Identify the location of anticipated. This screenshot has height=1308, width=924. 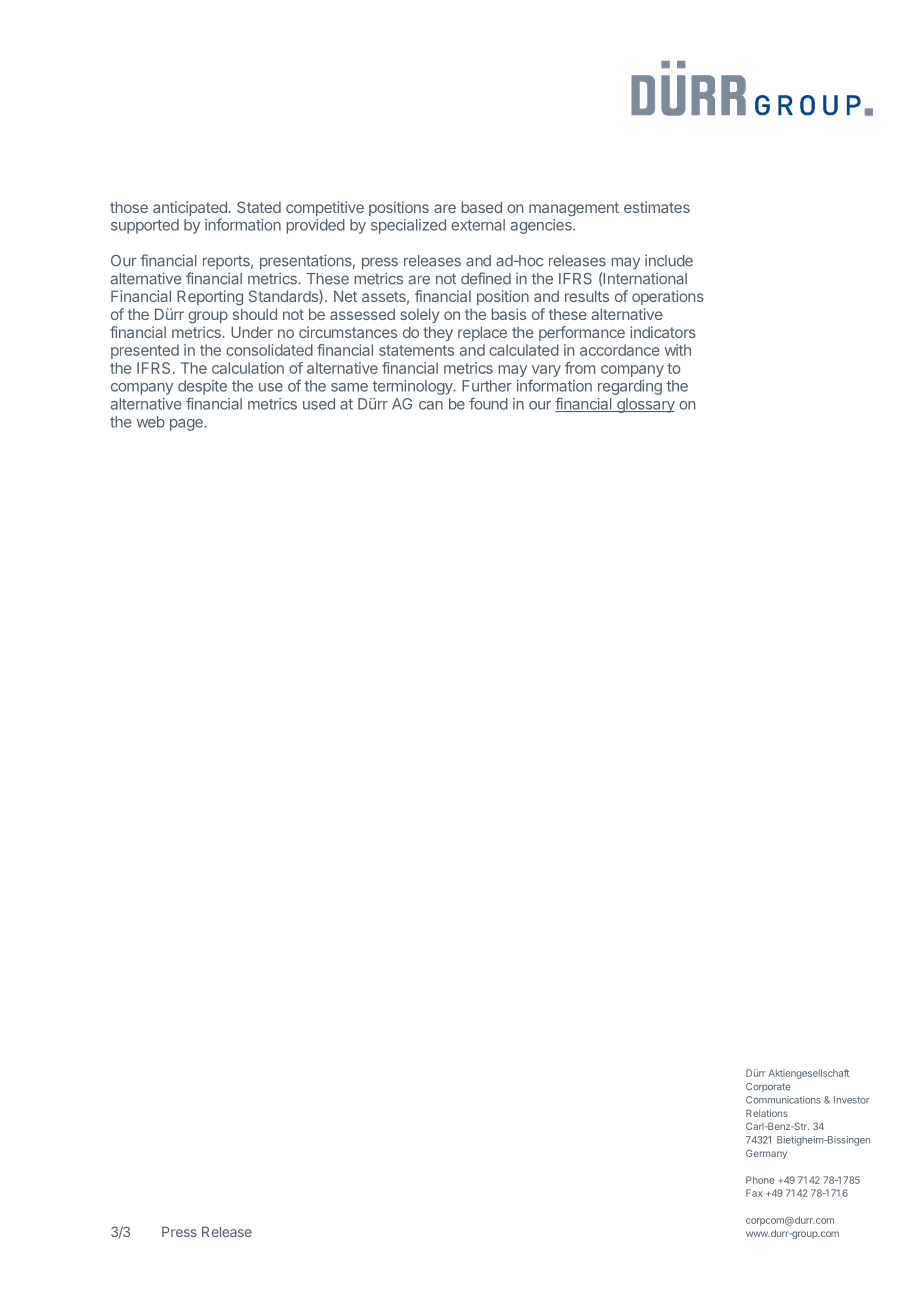
(191, 210).
